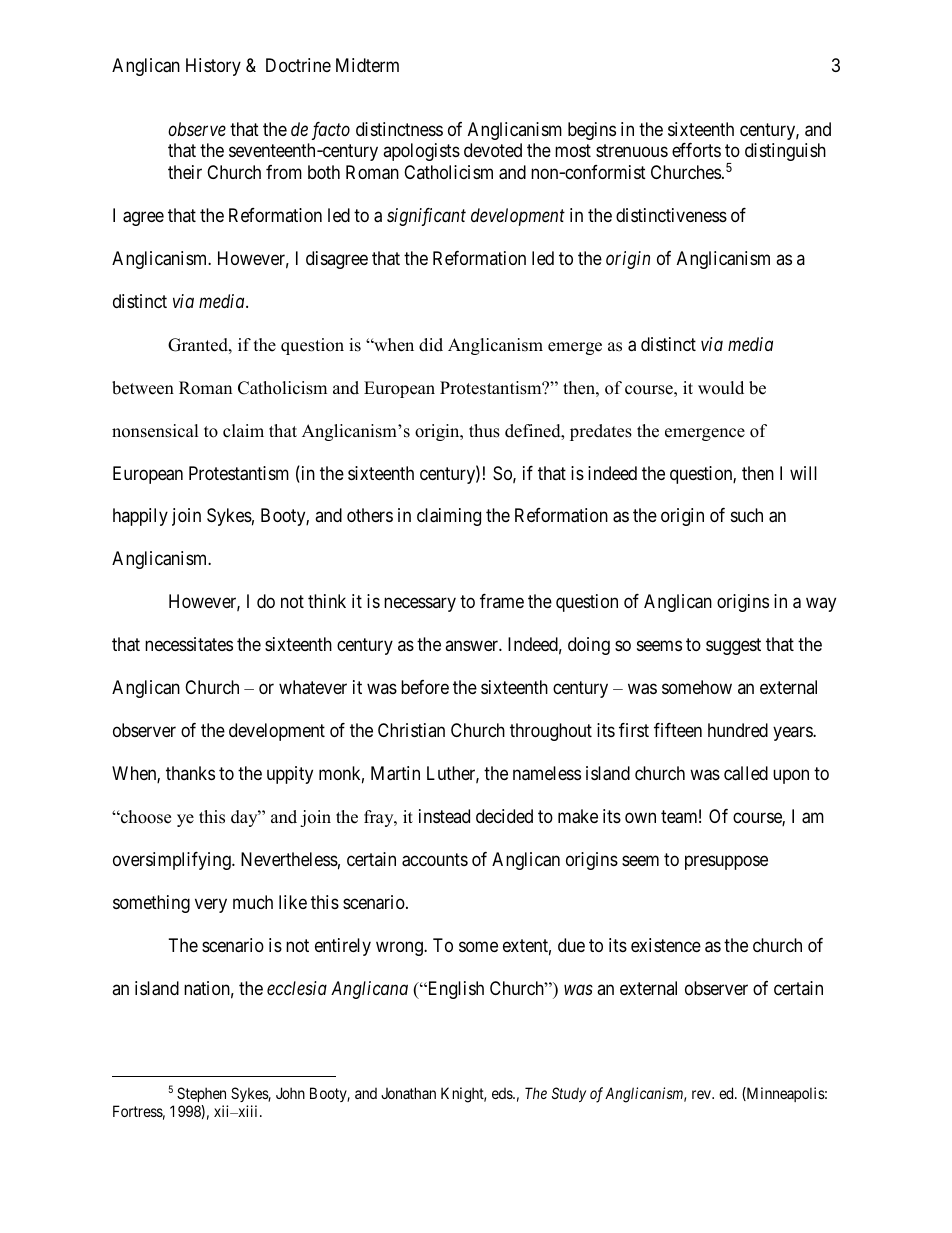  I want to click on devoted, so click(493, 150).
